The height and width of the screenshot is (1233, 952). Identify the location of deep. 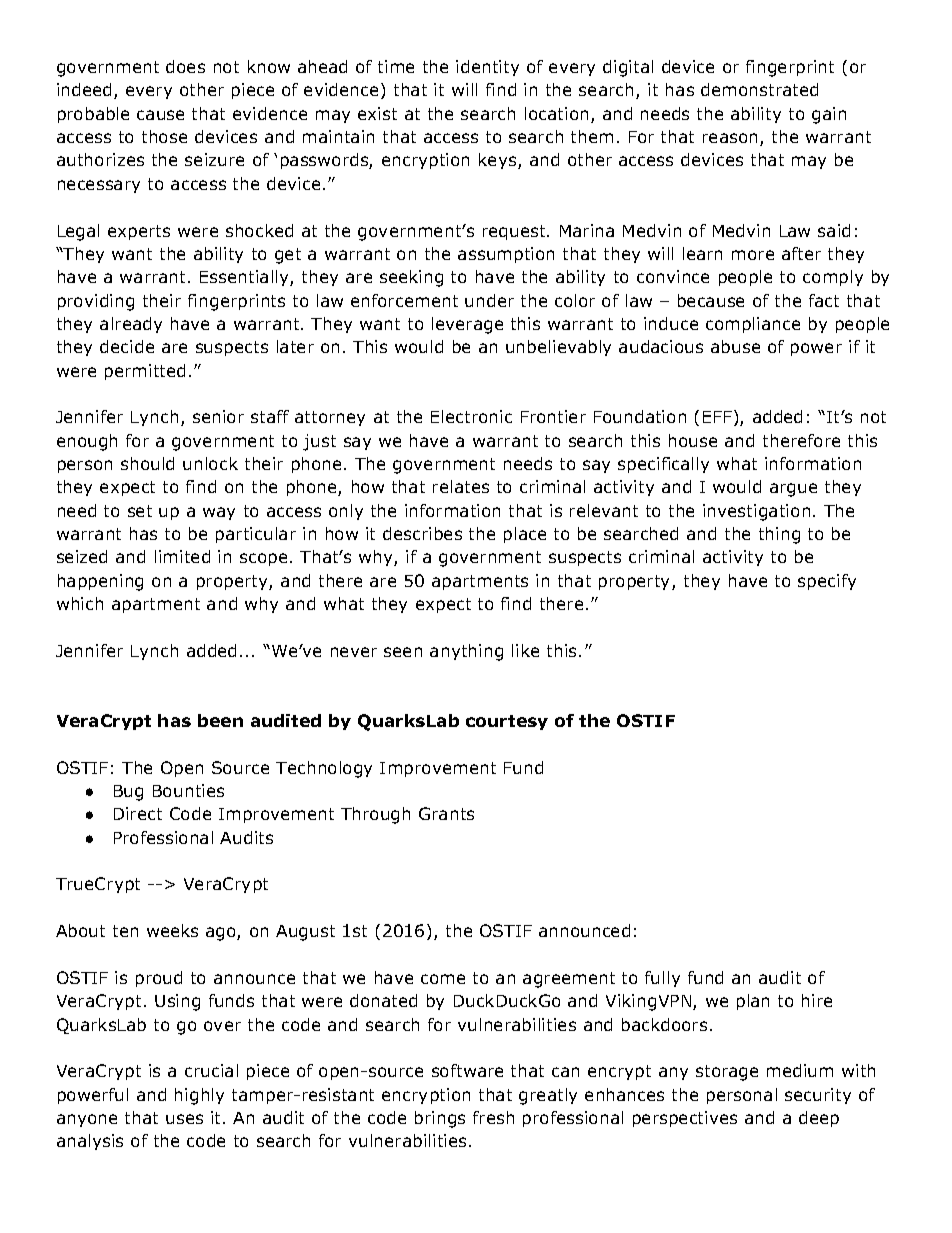
(819, 1119).
